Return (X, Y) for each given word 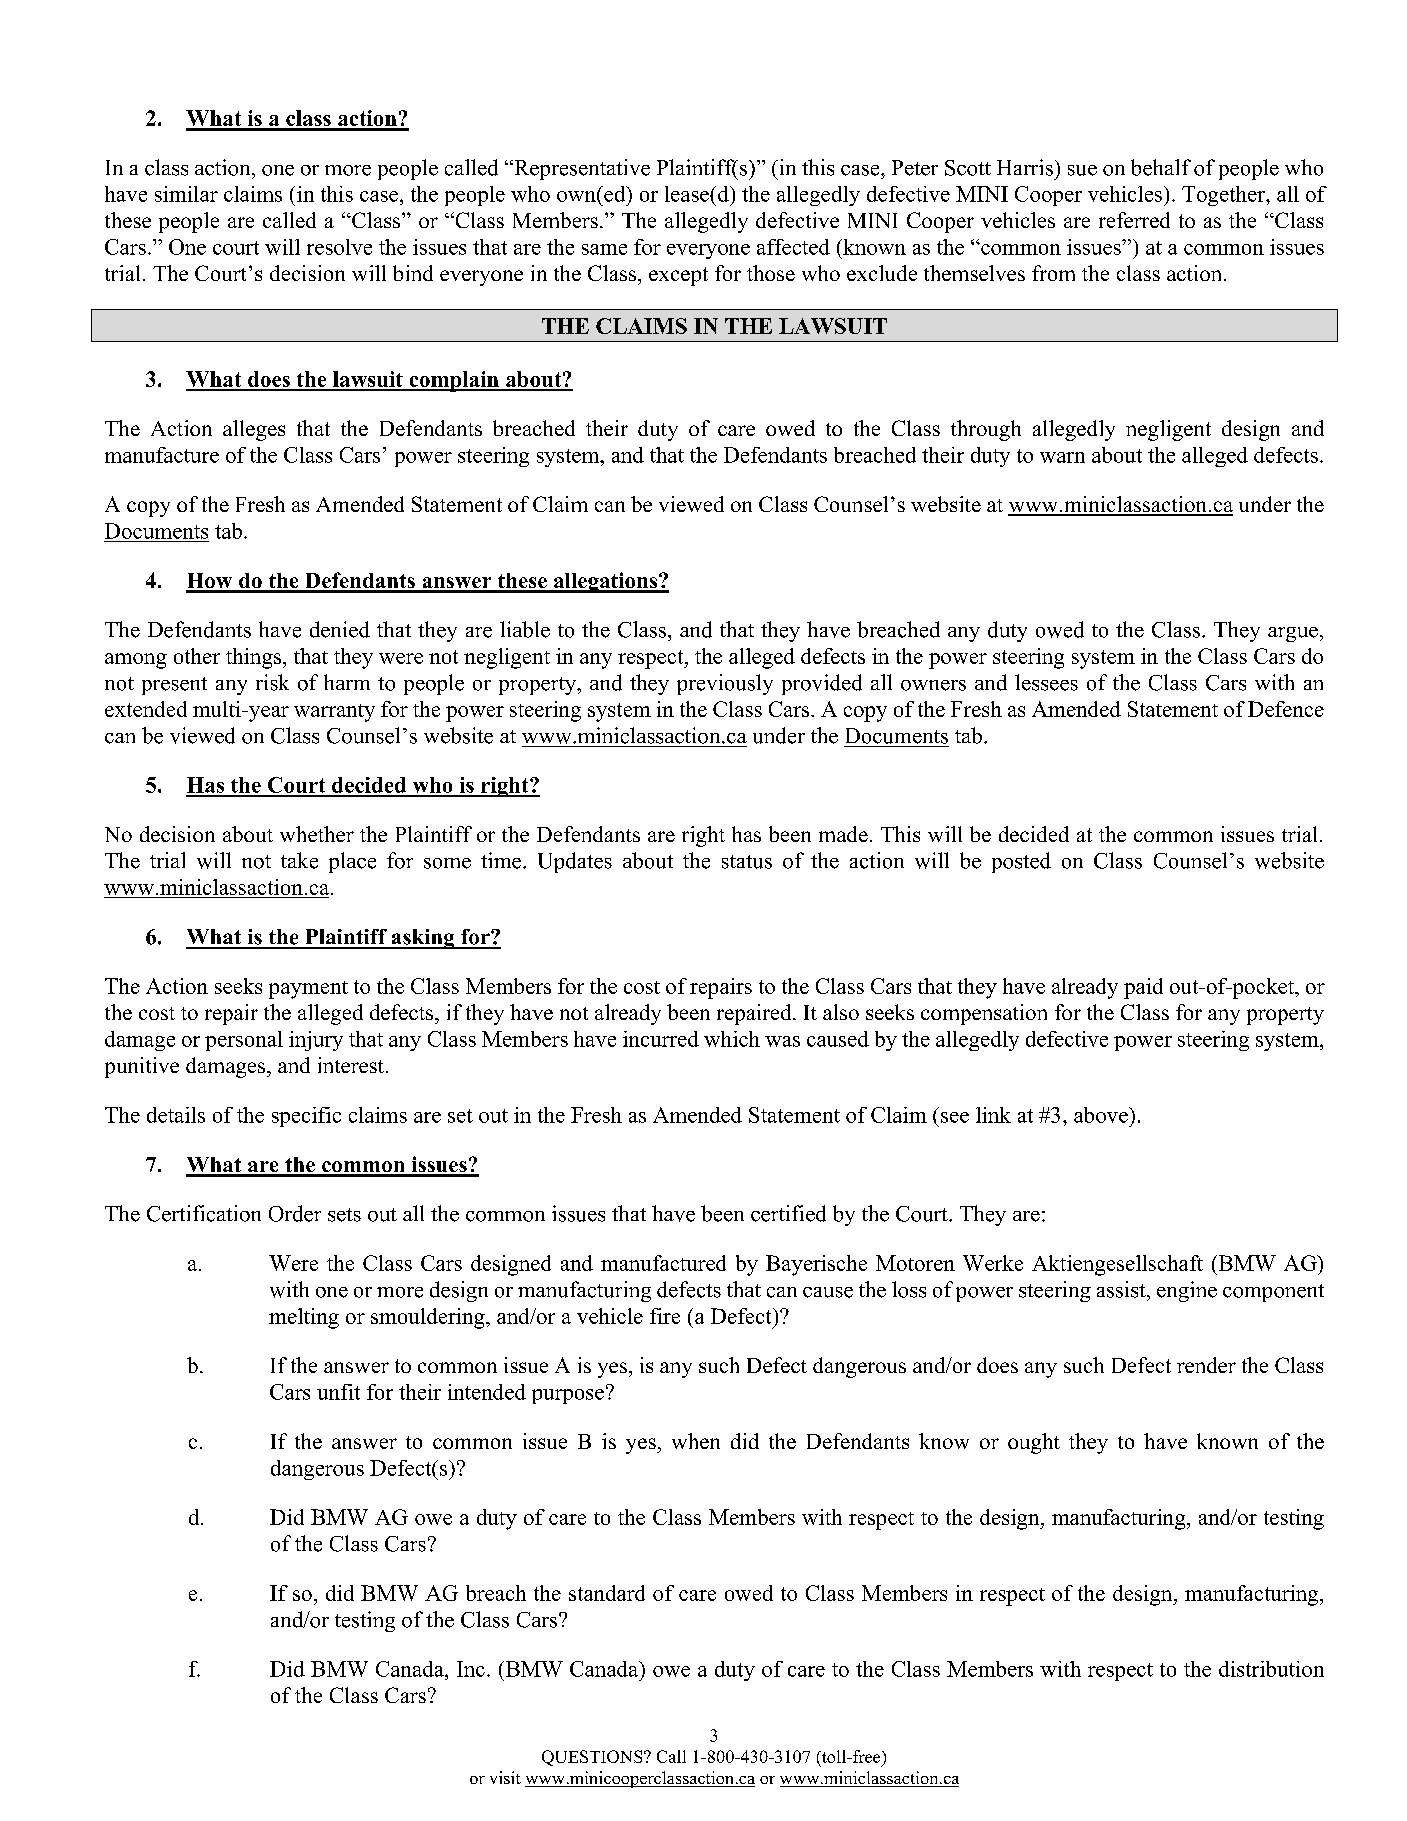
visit (505, 1777)
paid (1143, 988)
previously (725, 684)
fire (665, 1316)
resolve (339, 247)
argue (1293, 634)
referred (1134, 220)
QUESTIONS (593, 1758)
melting (304, 1318)
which (732, 1039)
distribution (1271, 1669)
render (1206, 1365)
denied (340, 629)
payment (308, 990)
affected (793, 247)
